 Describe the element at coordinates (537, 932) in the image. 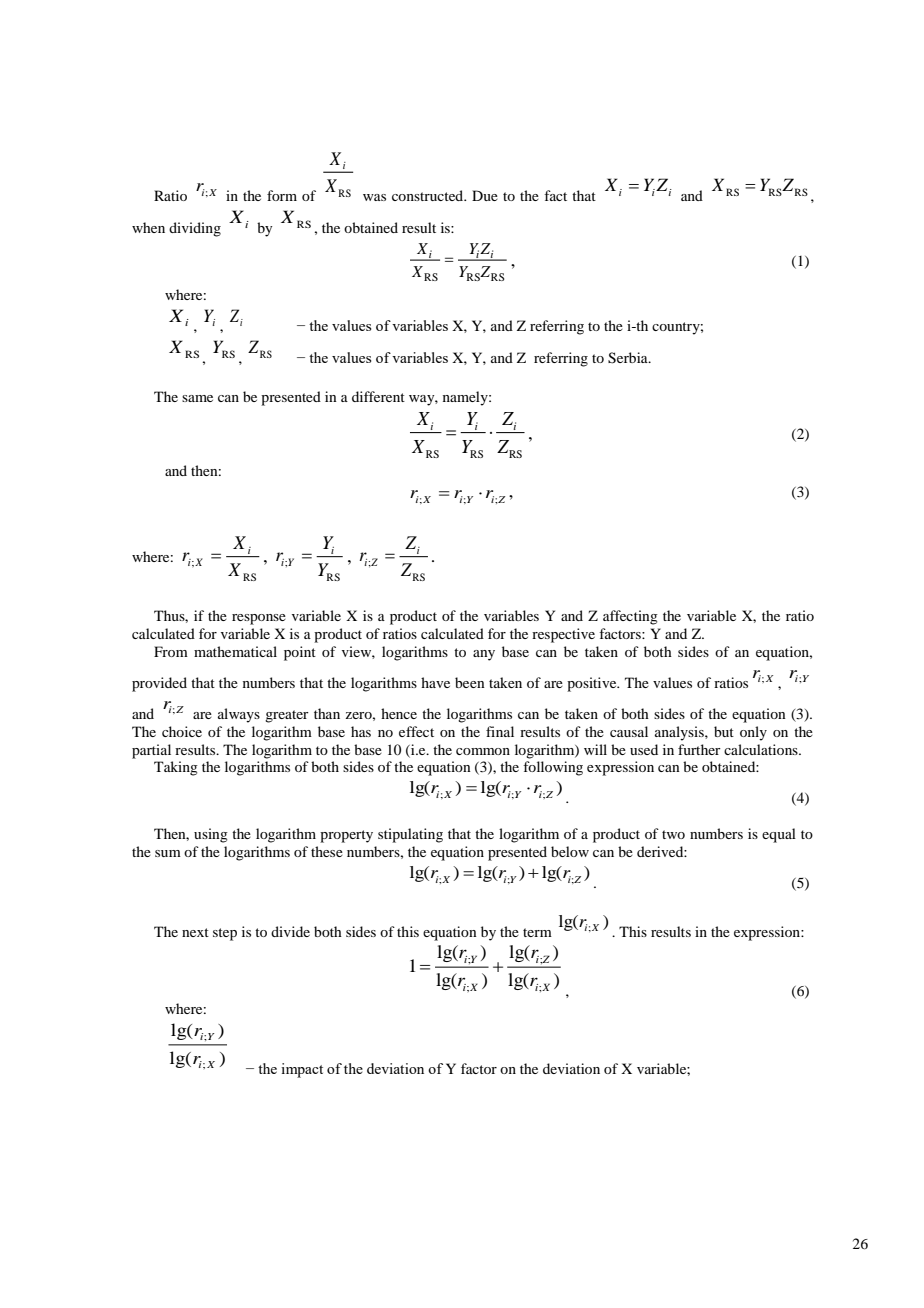

I see `term` at that location.
